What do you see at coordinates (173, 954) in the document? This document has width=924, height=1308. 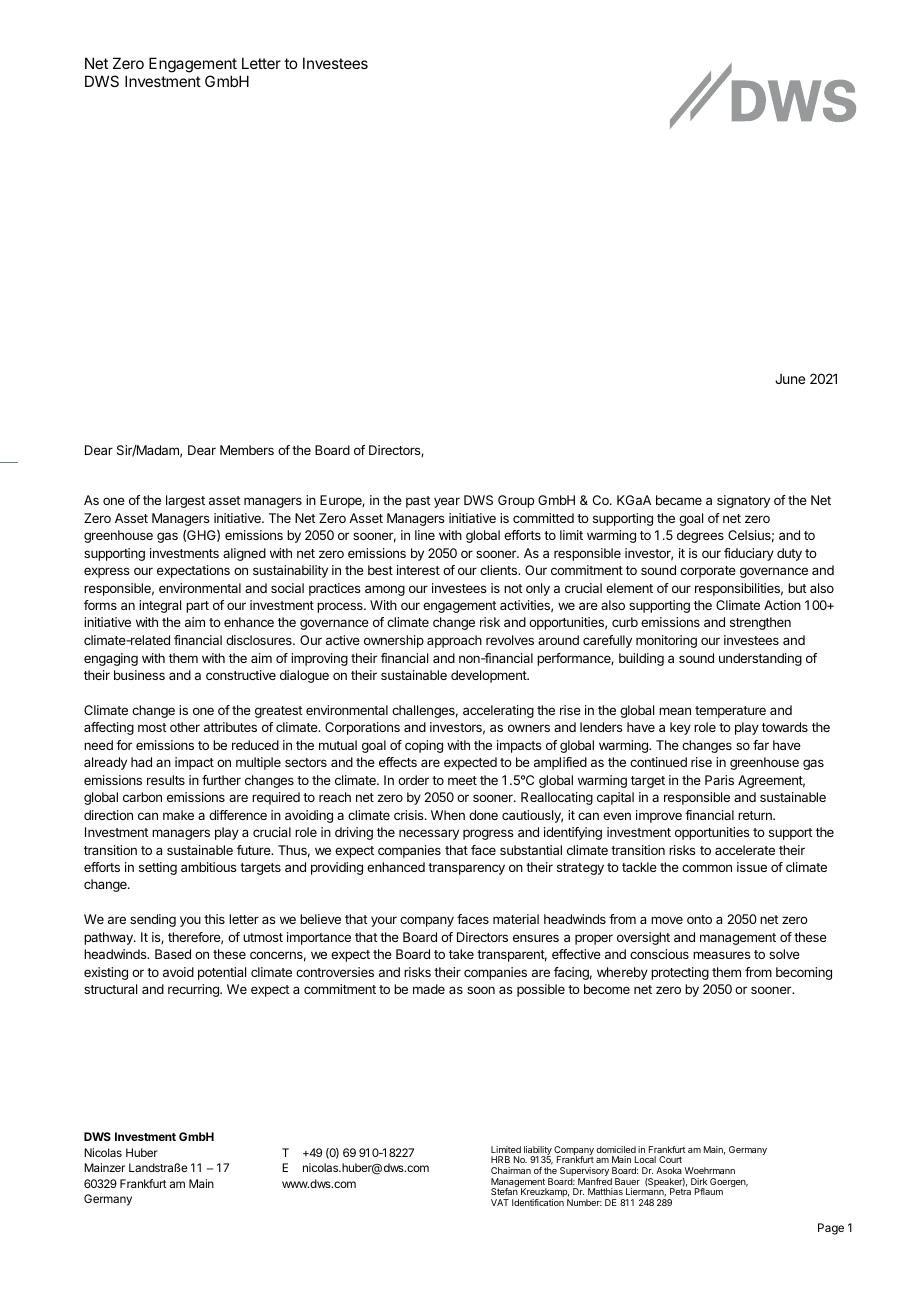 I see `Based` at bounding box center [173, 954].
